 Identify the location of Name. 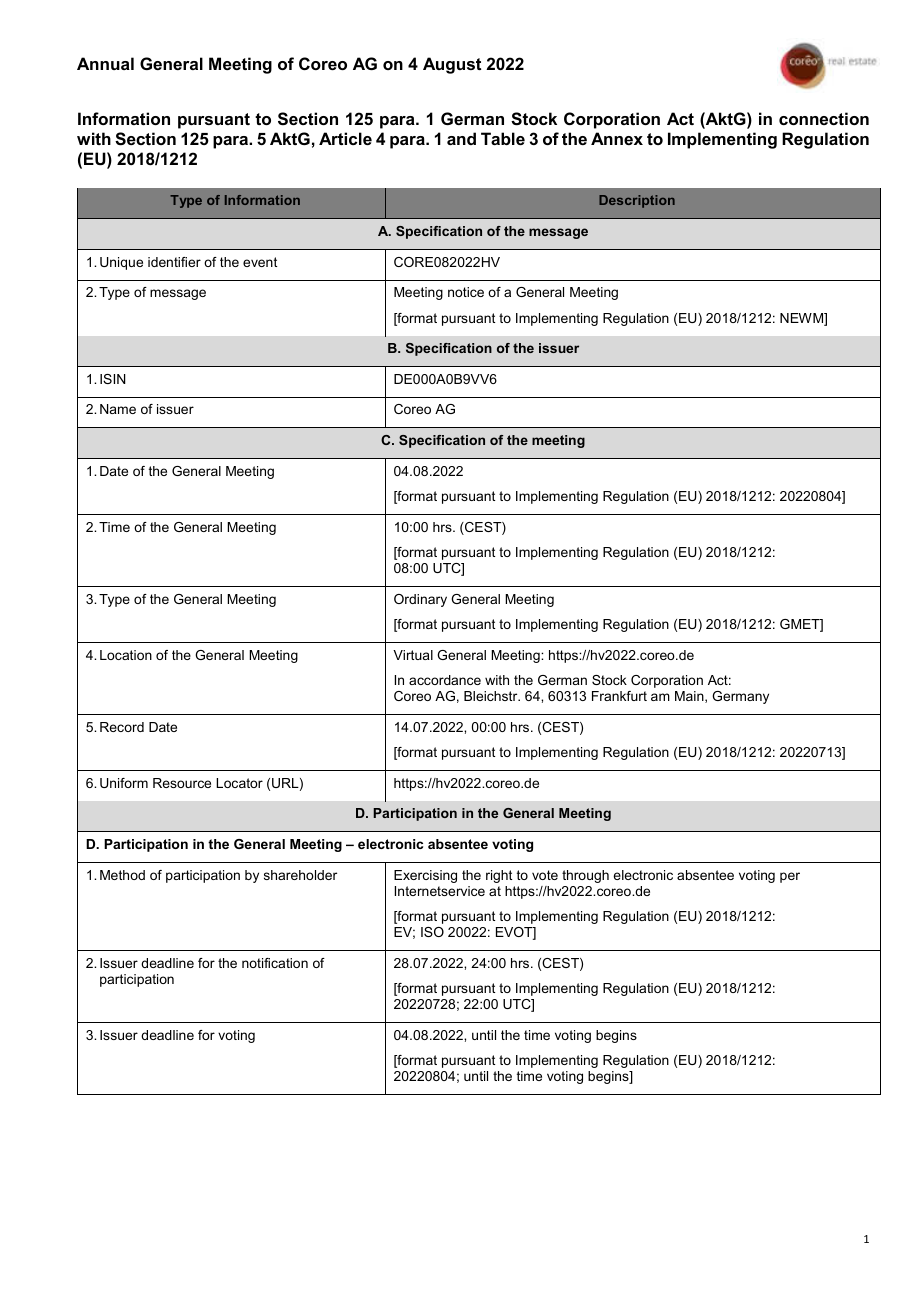
(118, 409).
